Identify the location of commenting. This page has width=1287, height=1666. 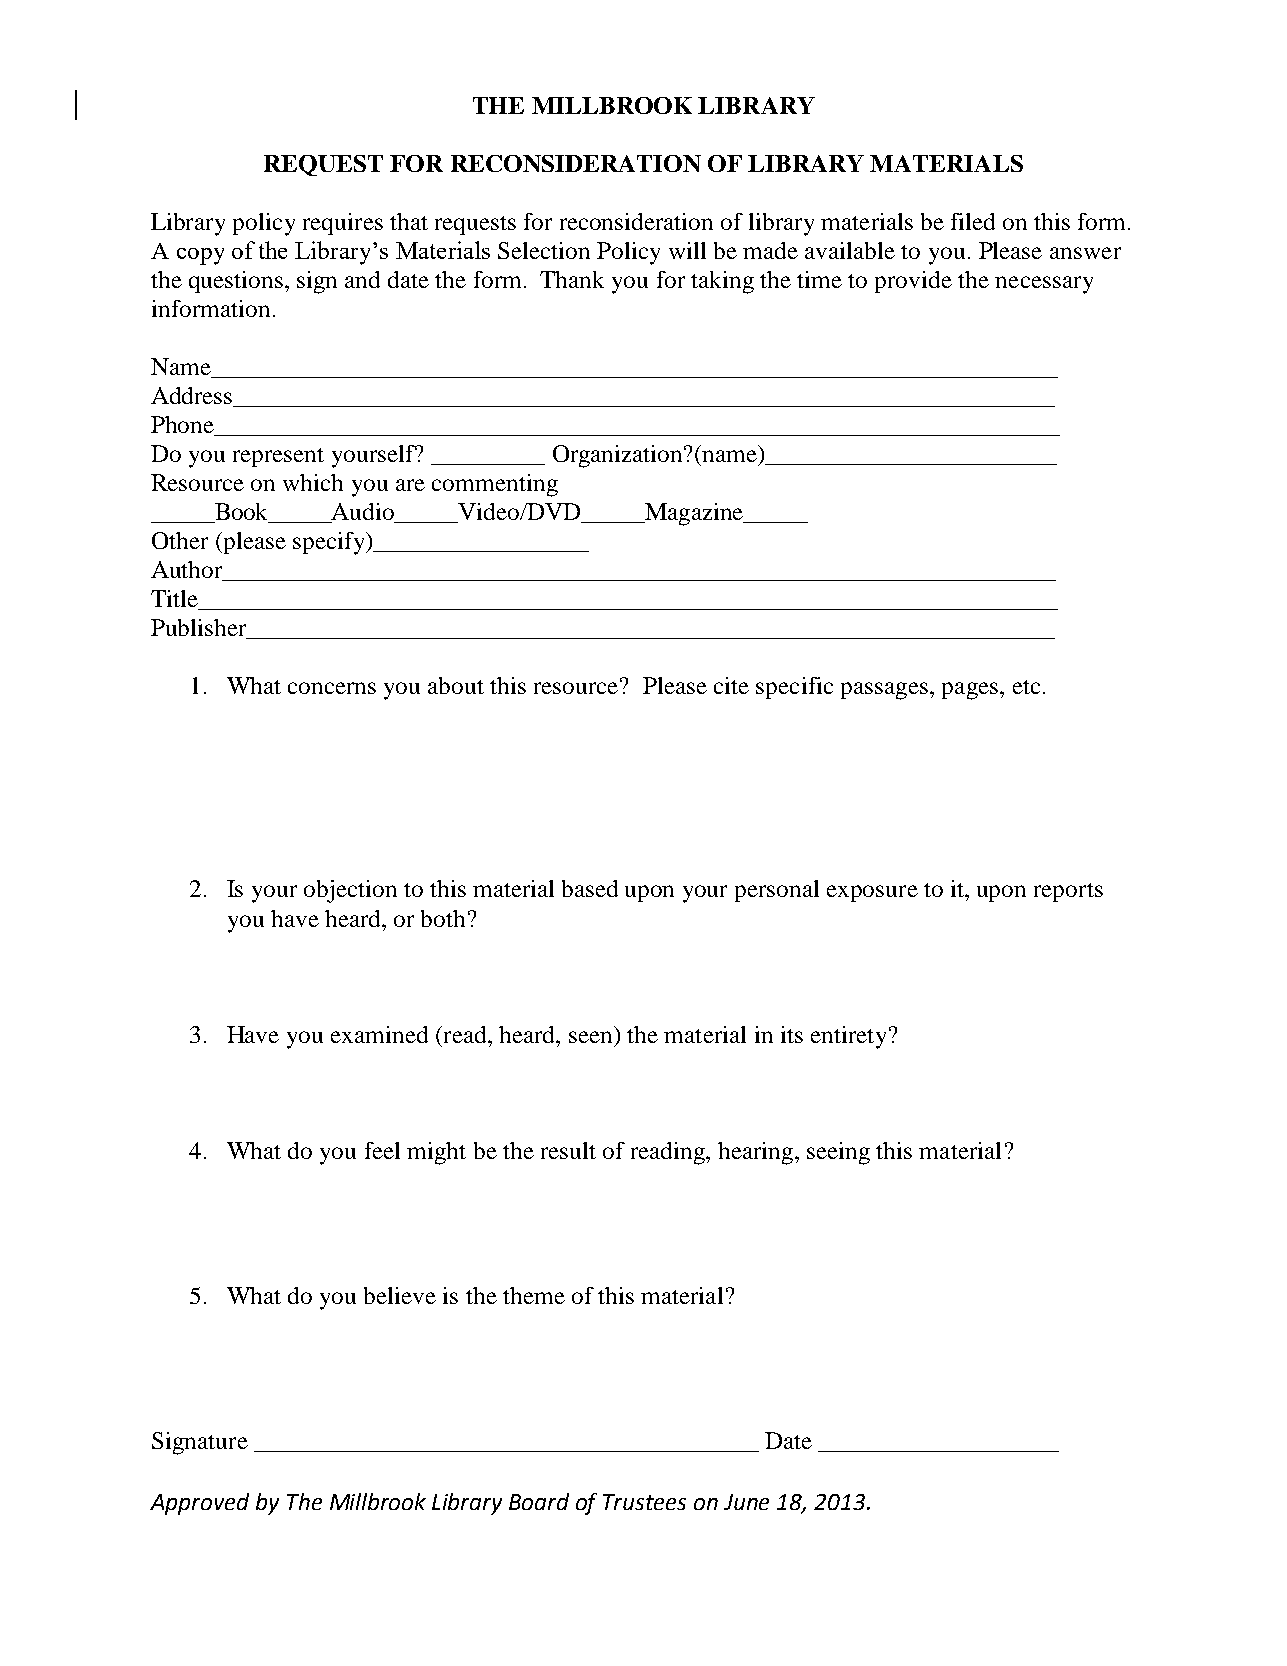
(495, 485).
